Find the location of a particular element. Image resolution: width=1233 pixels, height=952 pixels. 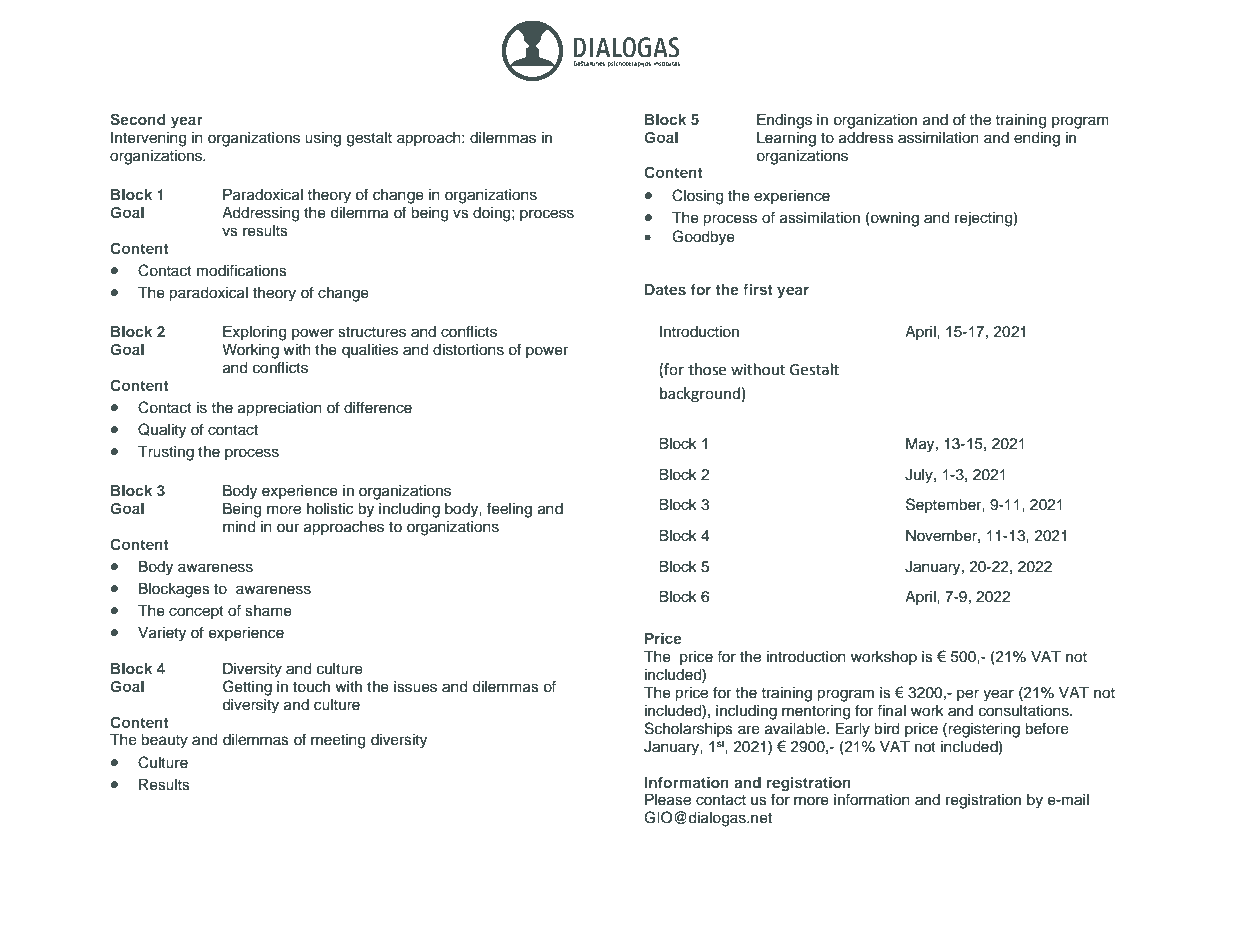

mind is located at coordinates (239, 527).
